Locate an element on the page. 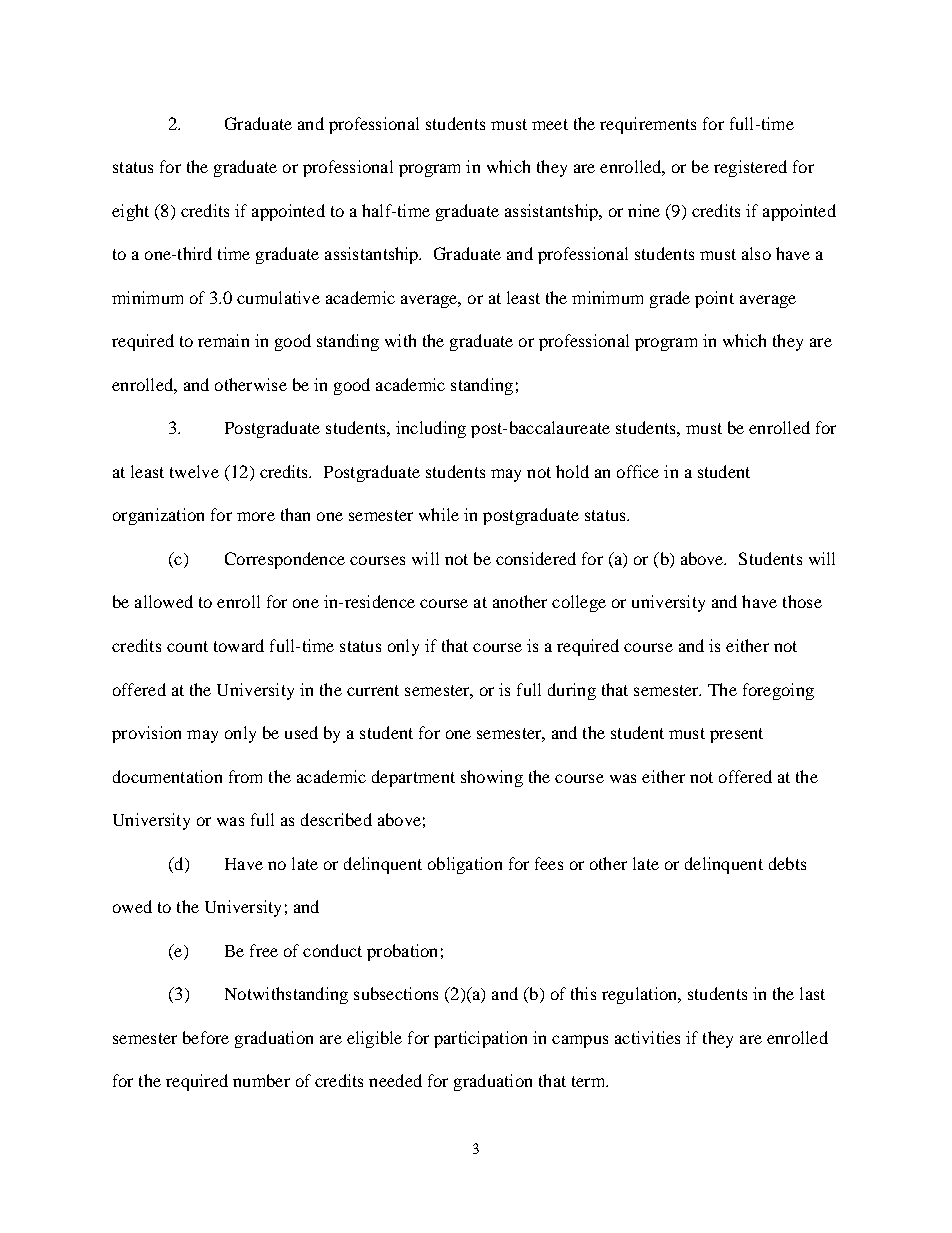  grade is located at coordinates (670, 299).
